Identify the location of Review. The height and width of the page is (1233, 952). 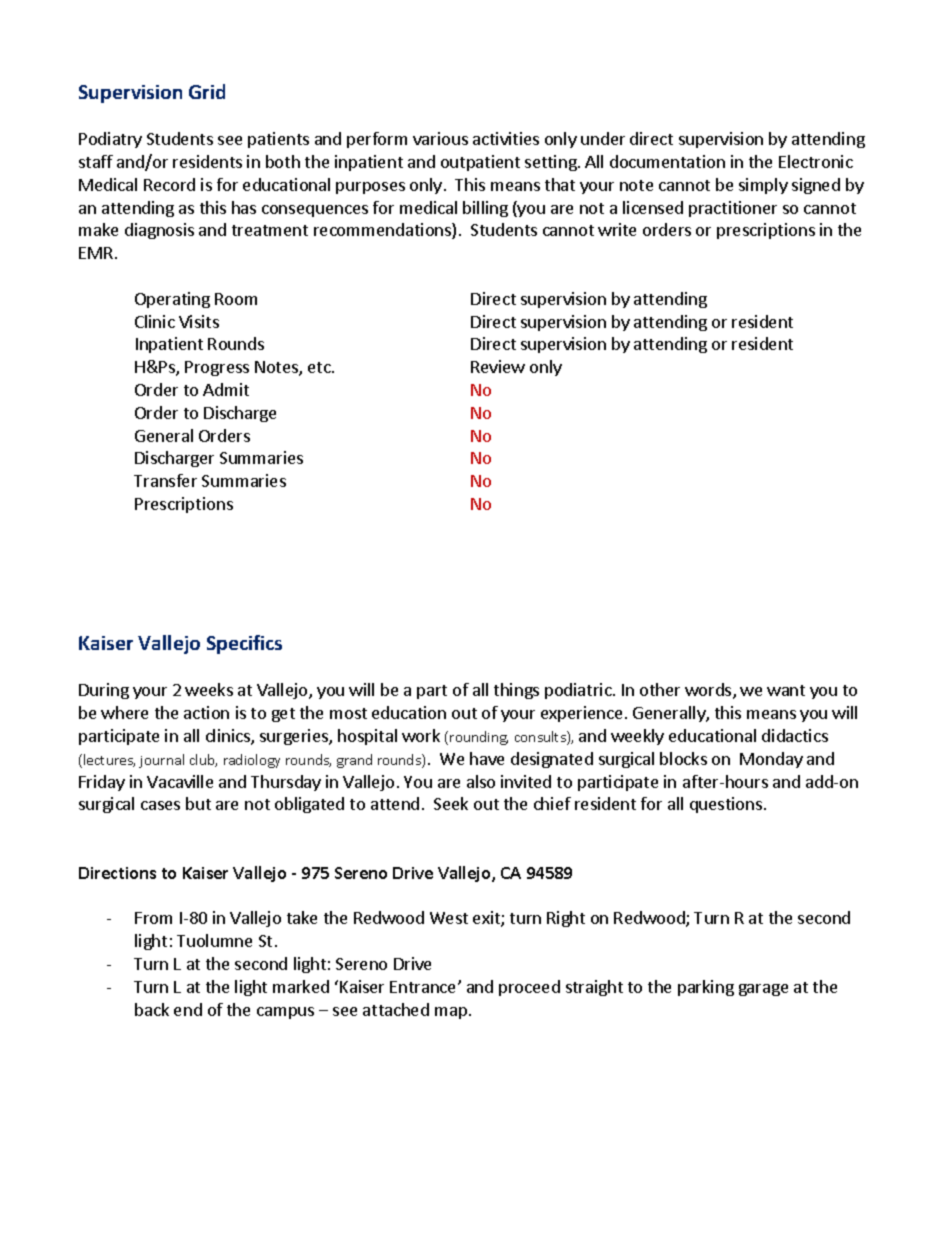
(498, 366).
